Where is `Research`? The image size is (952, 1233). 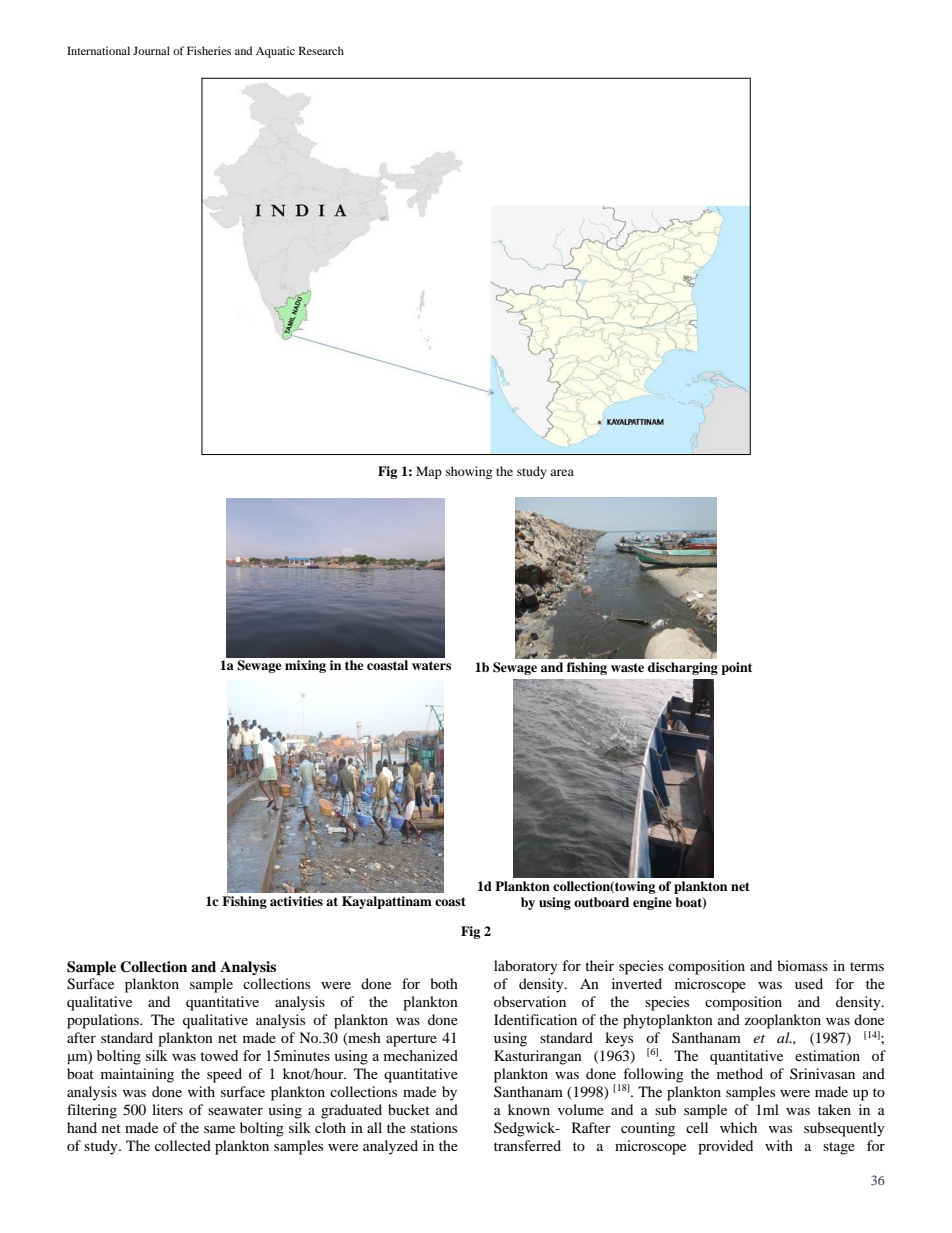 Research is located at coordinates (321, 50).
